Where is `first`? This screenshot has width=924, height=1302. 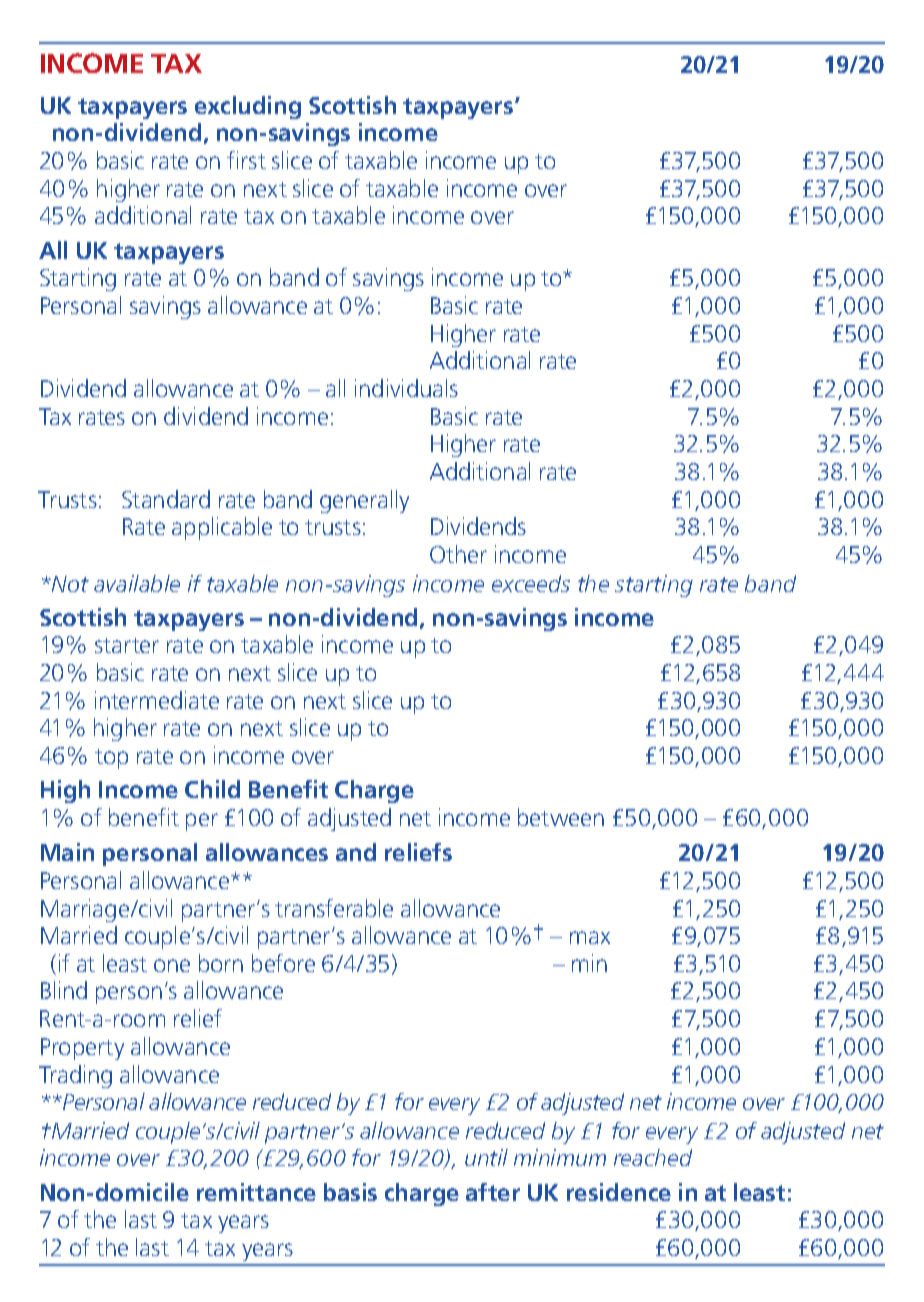 first is located at coordinates (246, 160).
